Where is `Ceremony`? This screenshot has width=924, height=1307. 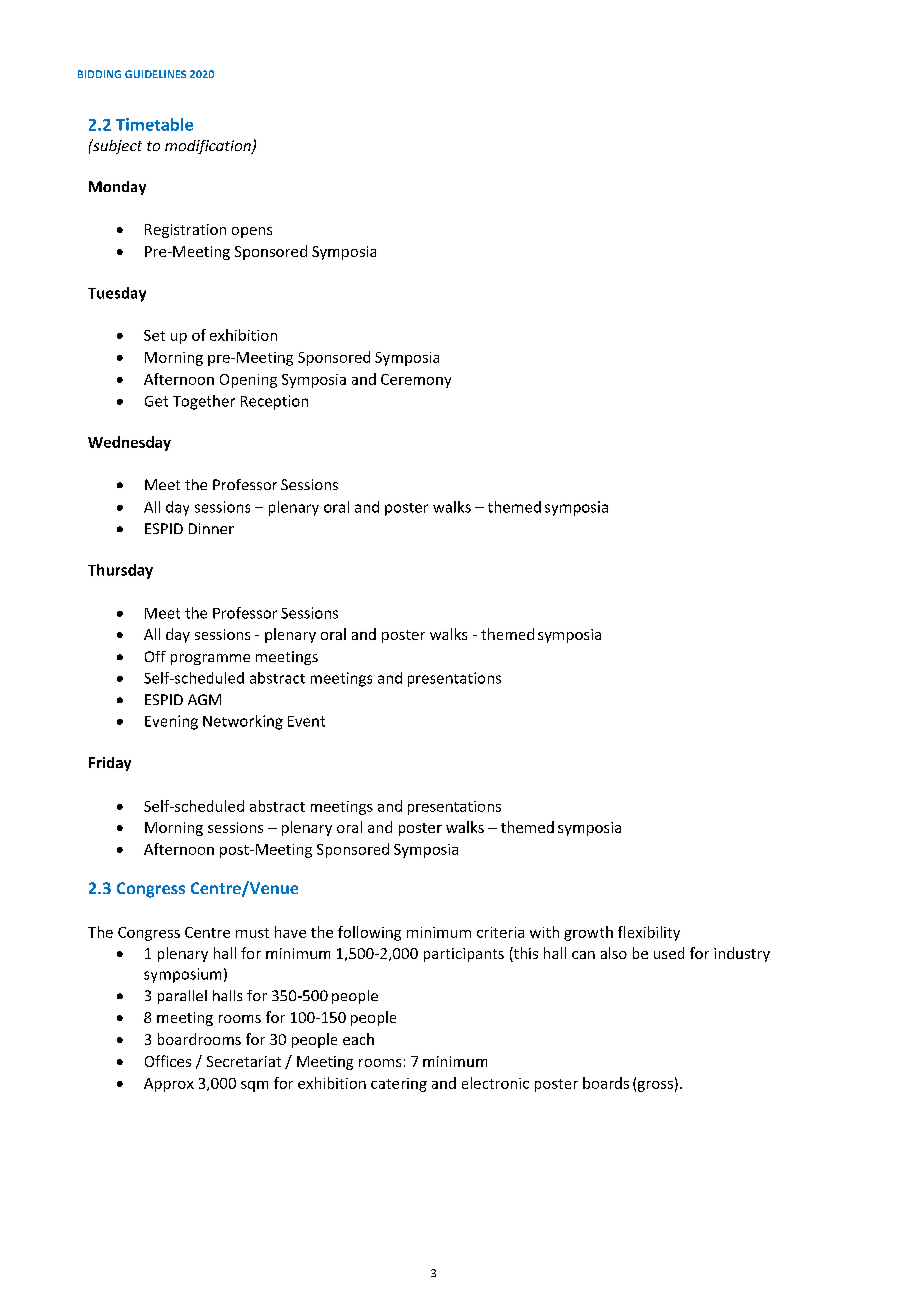 Ceremony is located at coordinates (416, 381).
